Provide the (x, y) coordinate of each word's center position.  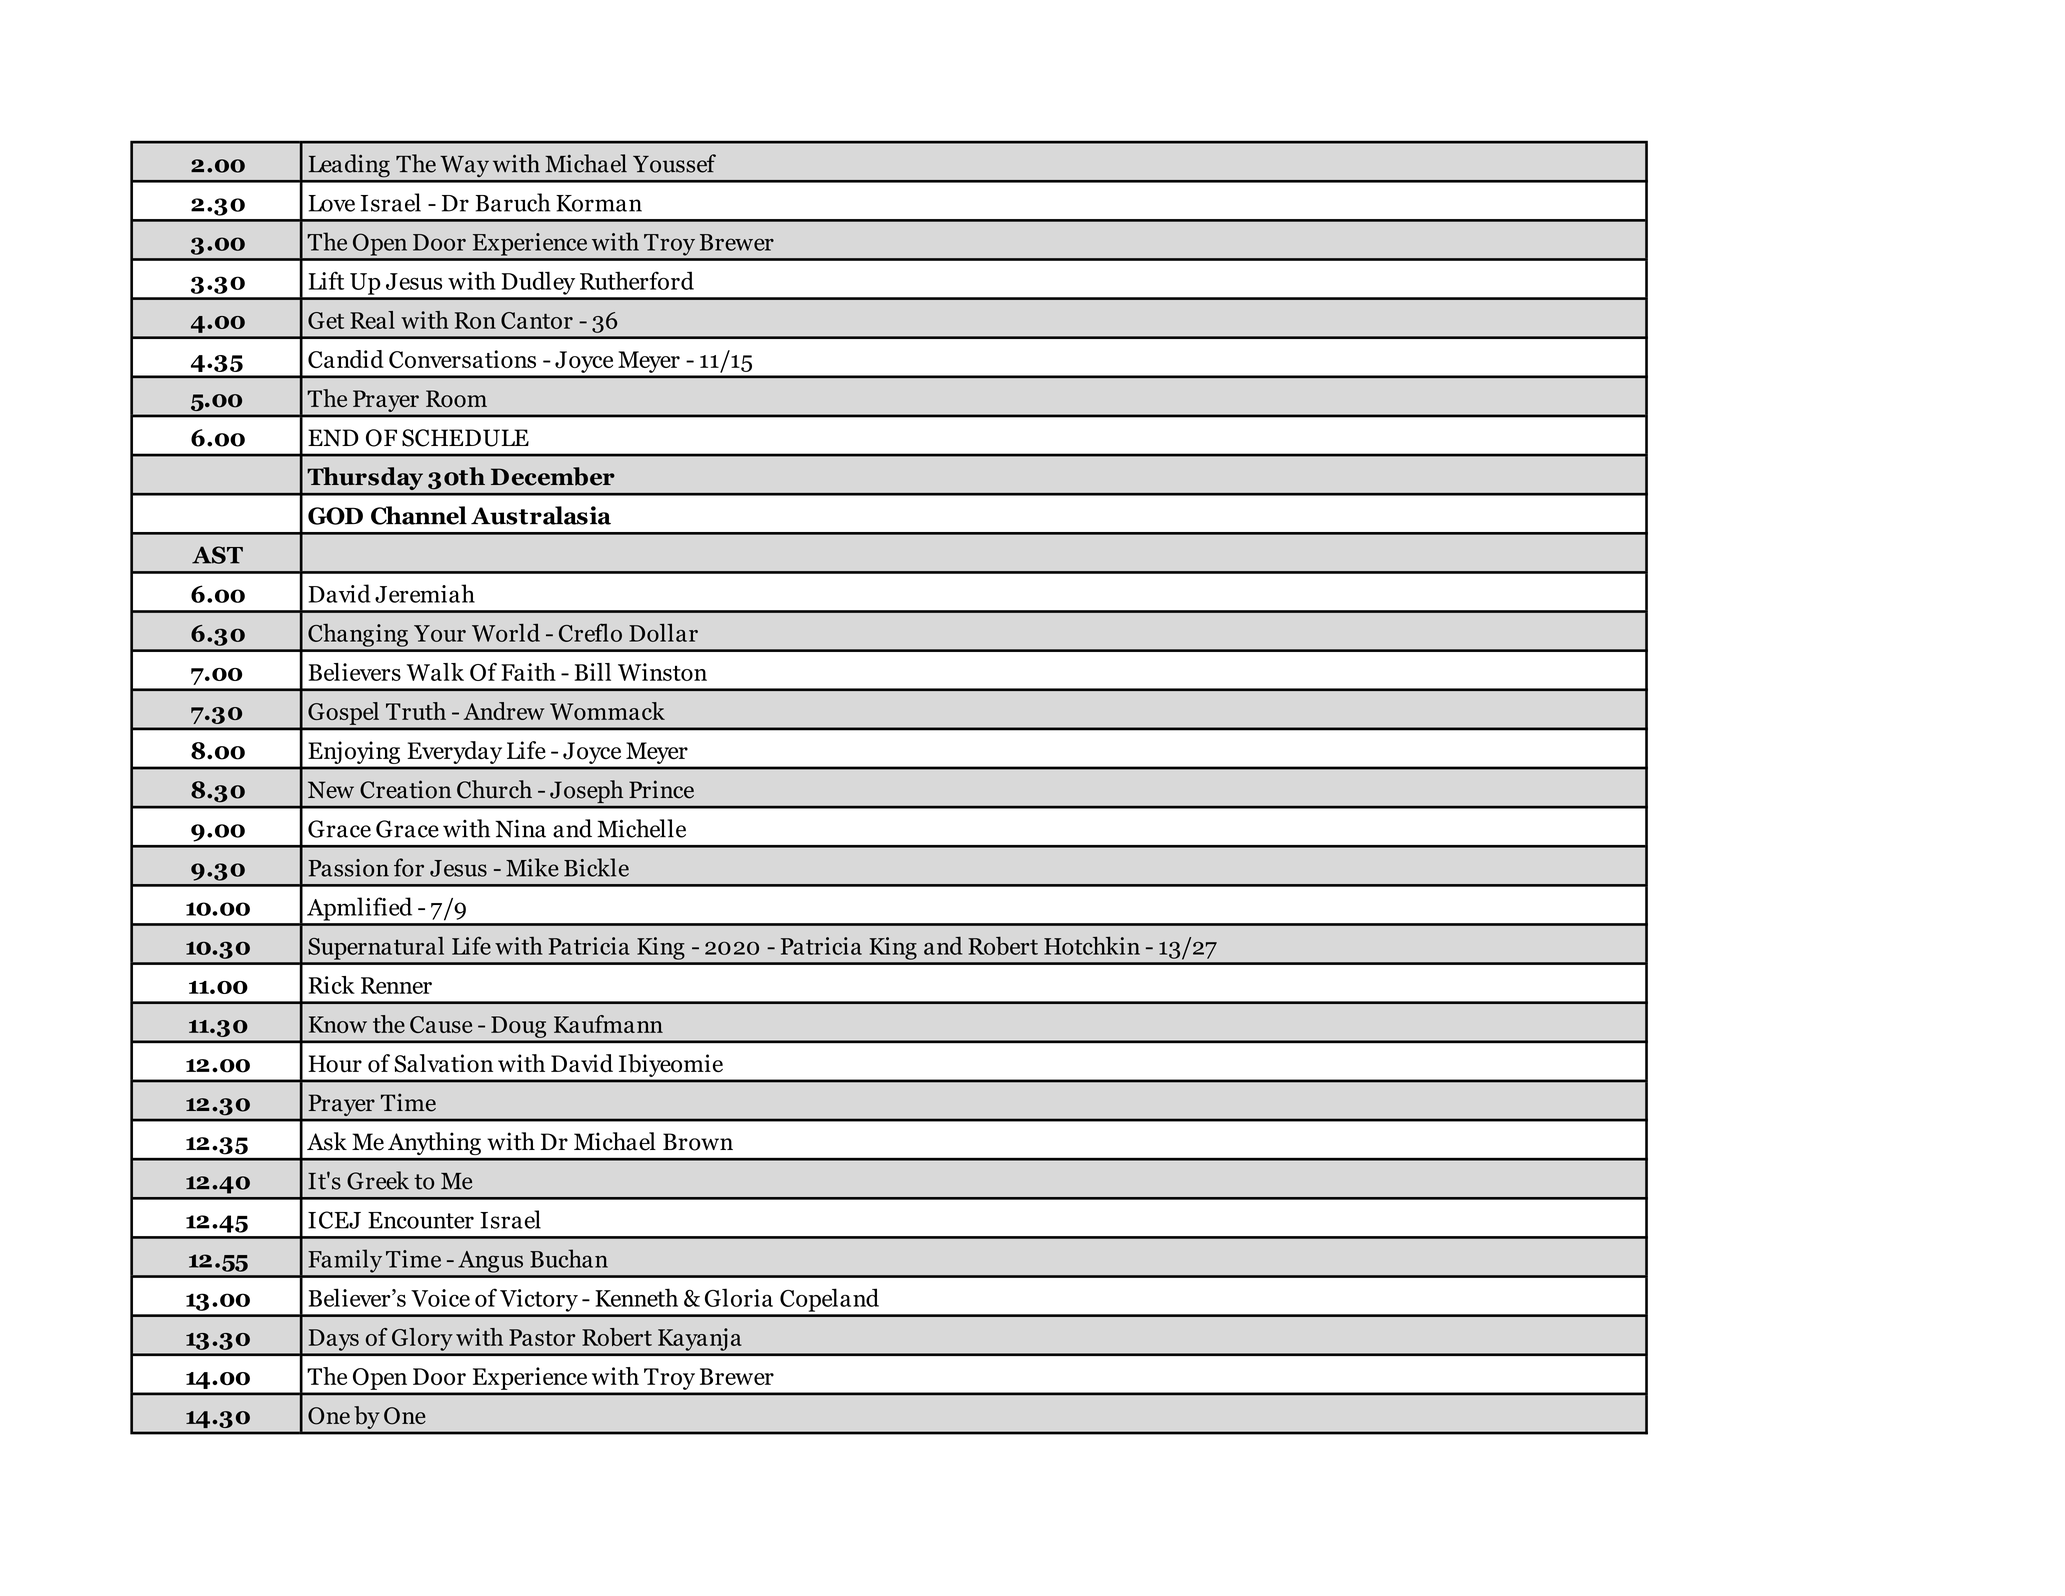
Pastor (542, 1337)
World (506, 632)
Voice (440, 1298)
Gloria (739, 1297)
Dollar (663, 632)
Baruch (513, 202)
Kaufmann (608, 1024)
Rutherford (637, 280)
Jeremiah (425, 593)
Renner (396, 985)
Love (331, 203)
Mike (532, 867)
